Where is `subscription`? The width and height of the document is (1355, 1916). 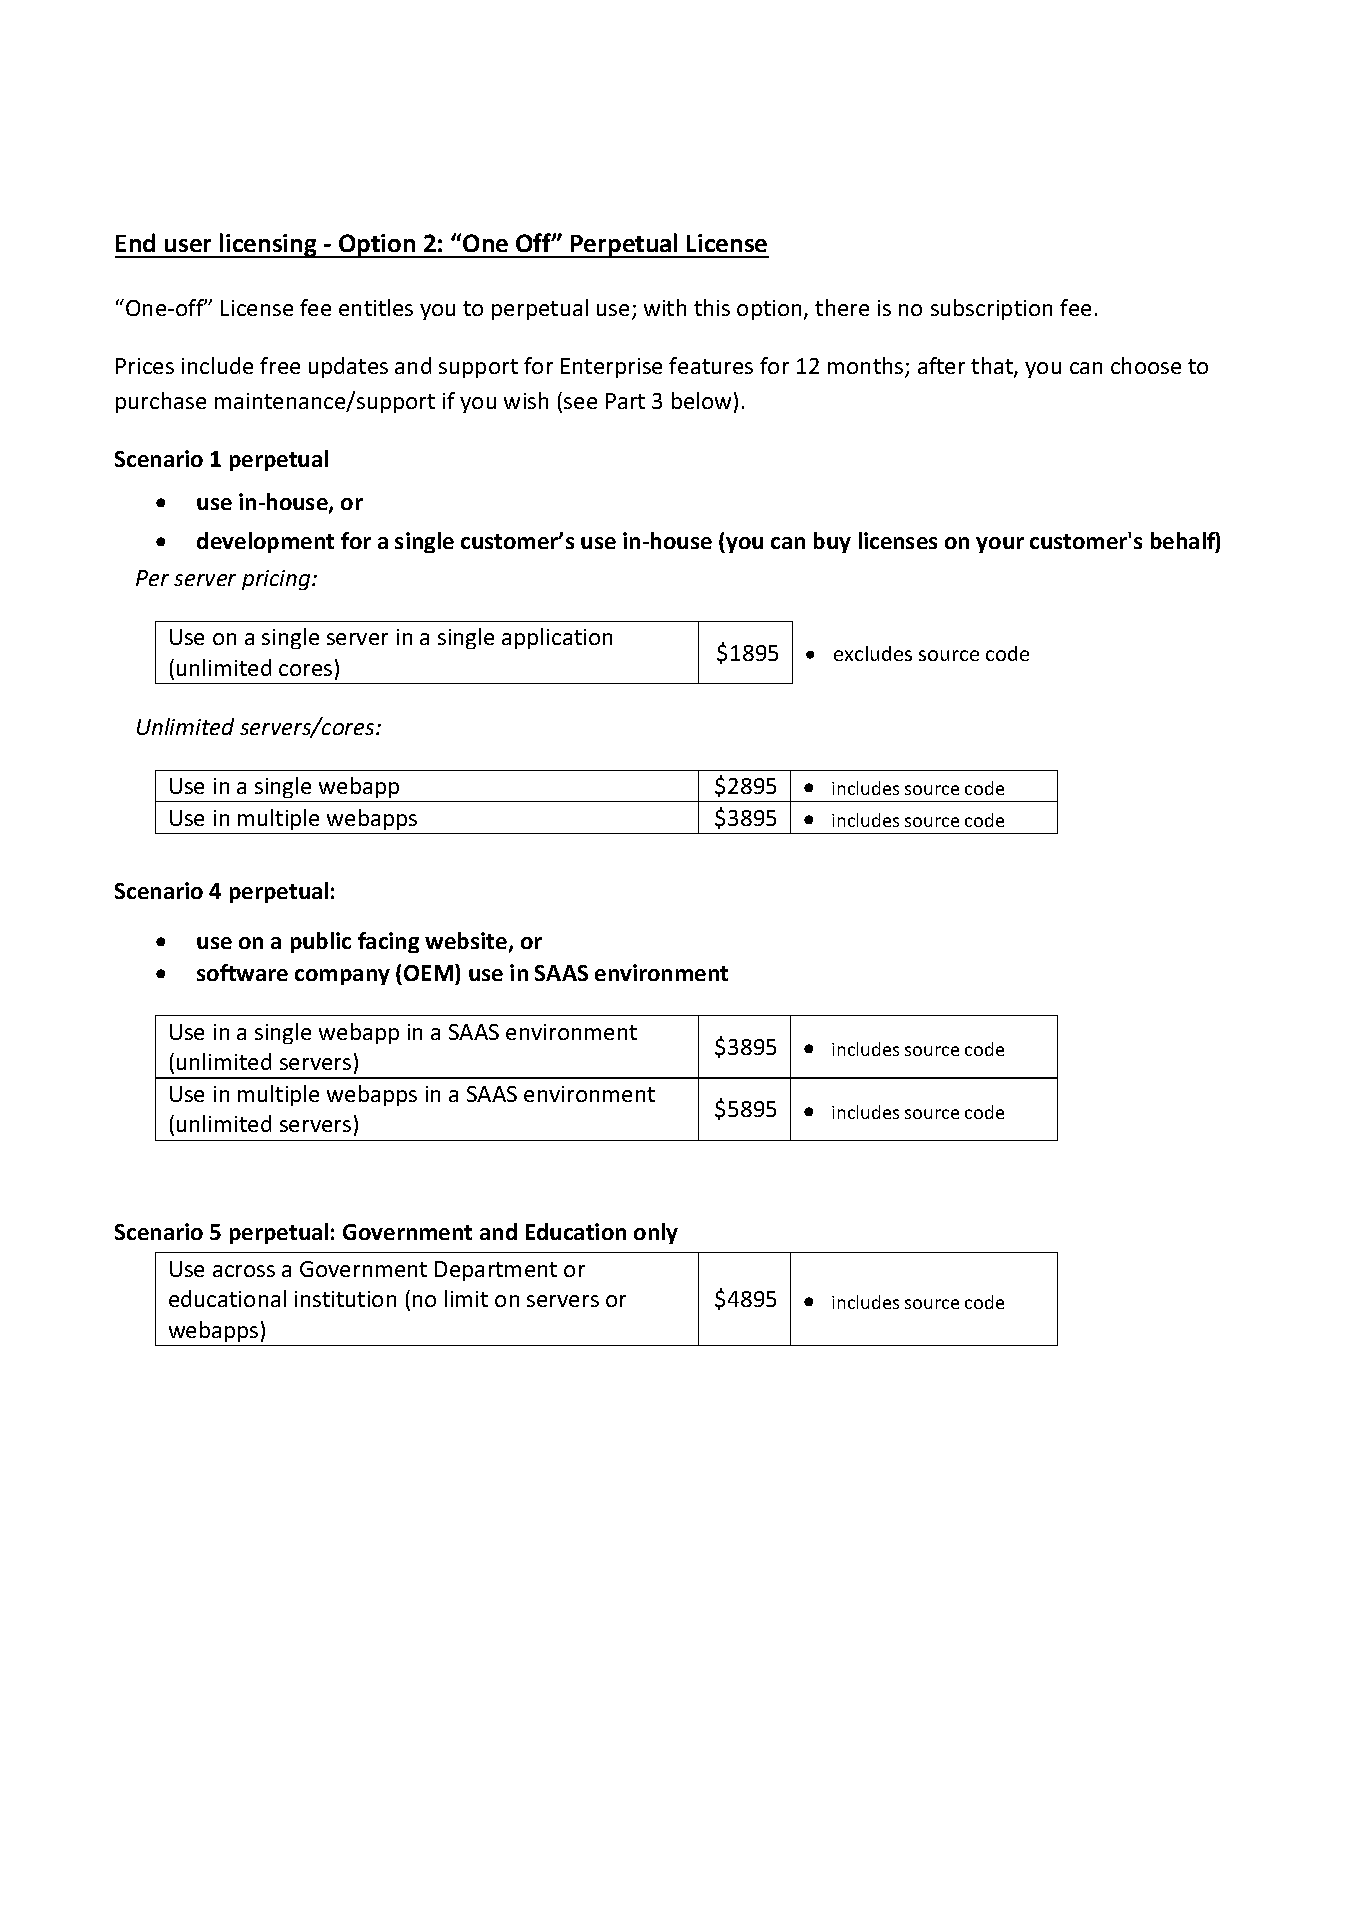
subscription is located at coordinates (991, 309).
